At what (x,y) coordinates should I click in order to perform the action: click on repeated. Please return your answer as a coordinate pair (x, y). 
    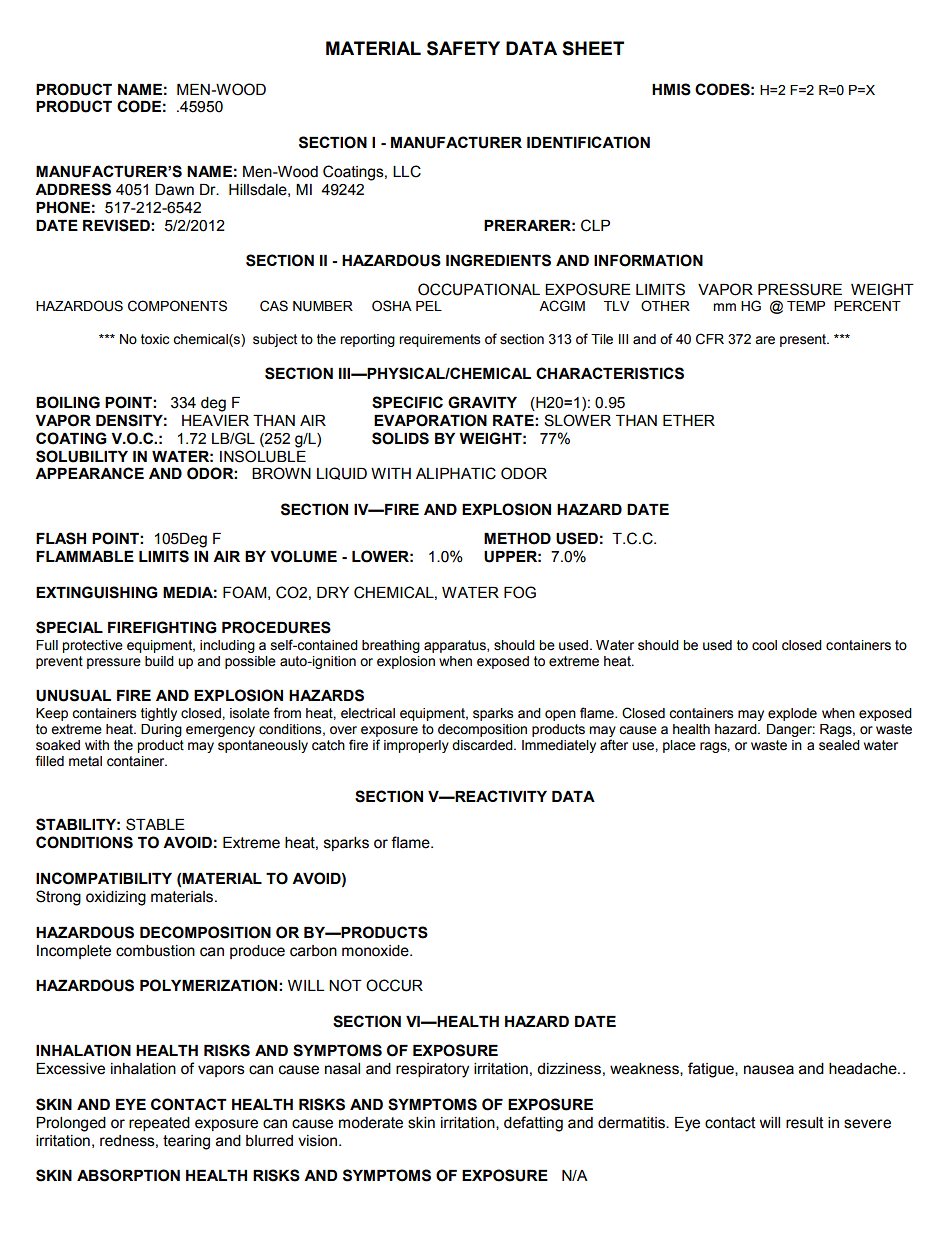
    Looking at the image, I should click on (159, 1124).
